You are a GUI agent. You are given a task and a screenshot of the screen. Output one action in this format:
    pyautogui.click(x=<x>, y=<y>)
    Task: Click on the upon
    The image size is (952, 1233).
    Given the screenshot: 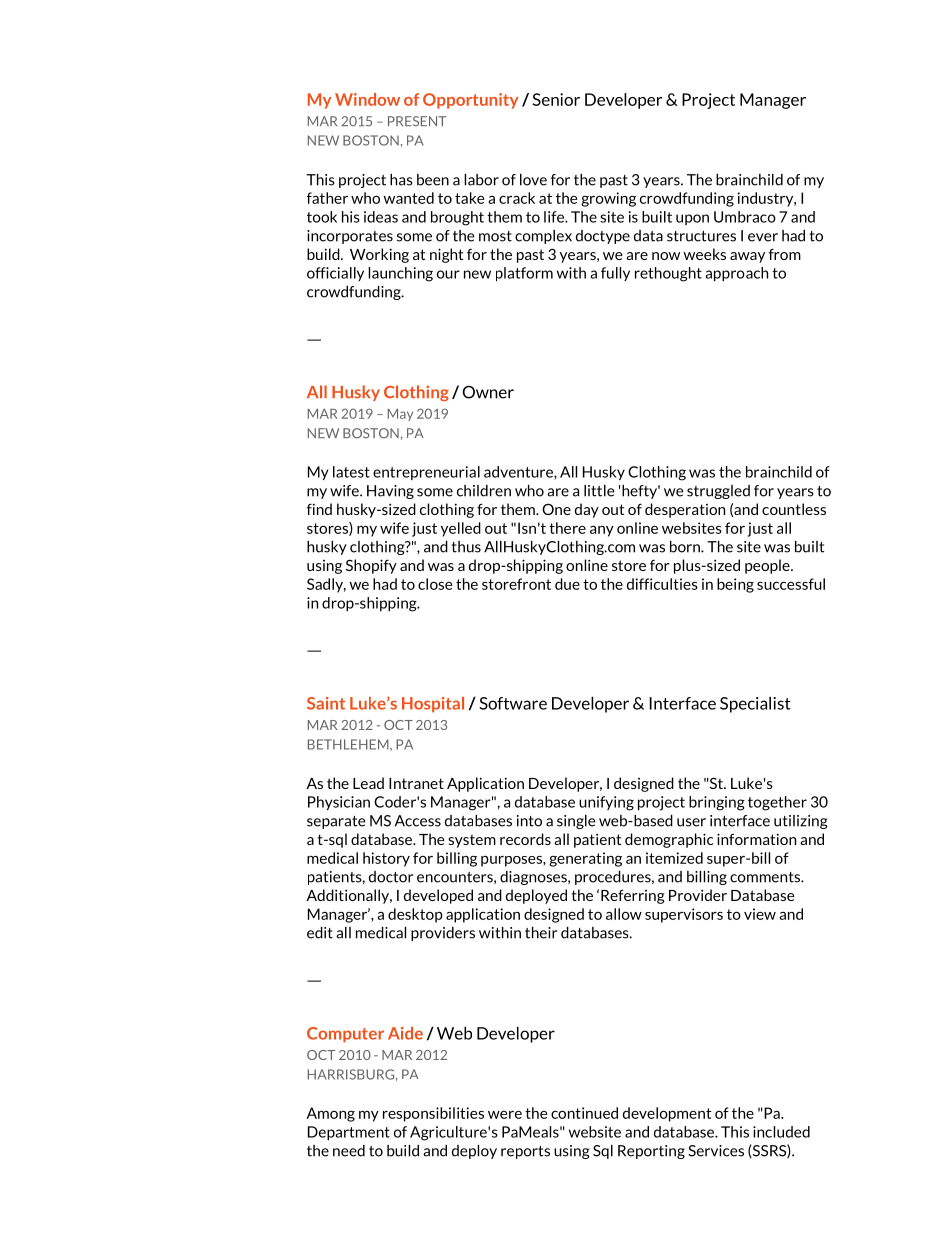 What is the action you would take?
    pyautogui.click(x=692, y=219)
